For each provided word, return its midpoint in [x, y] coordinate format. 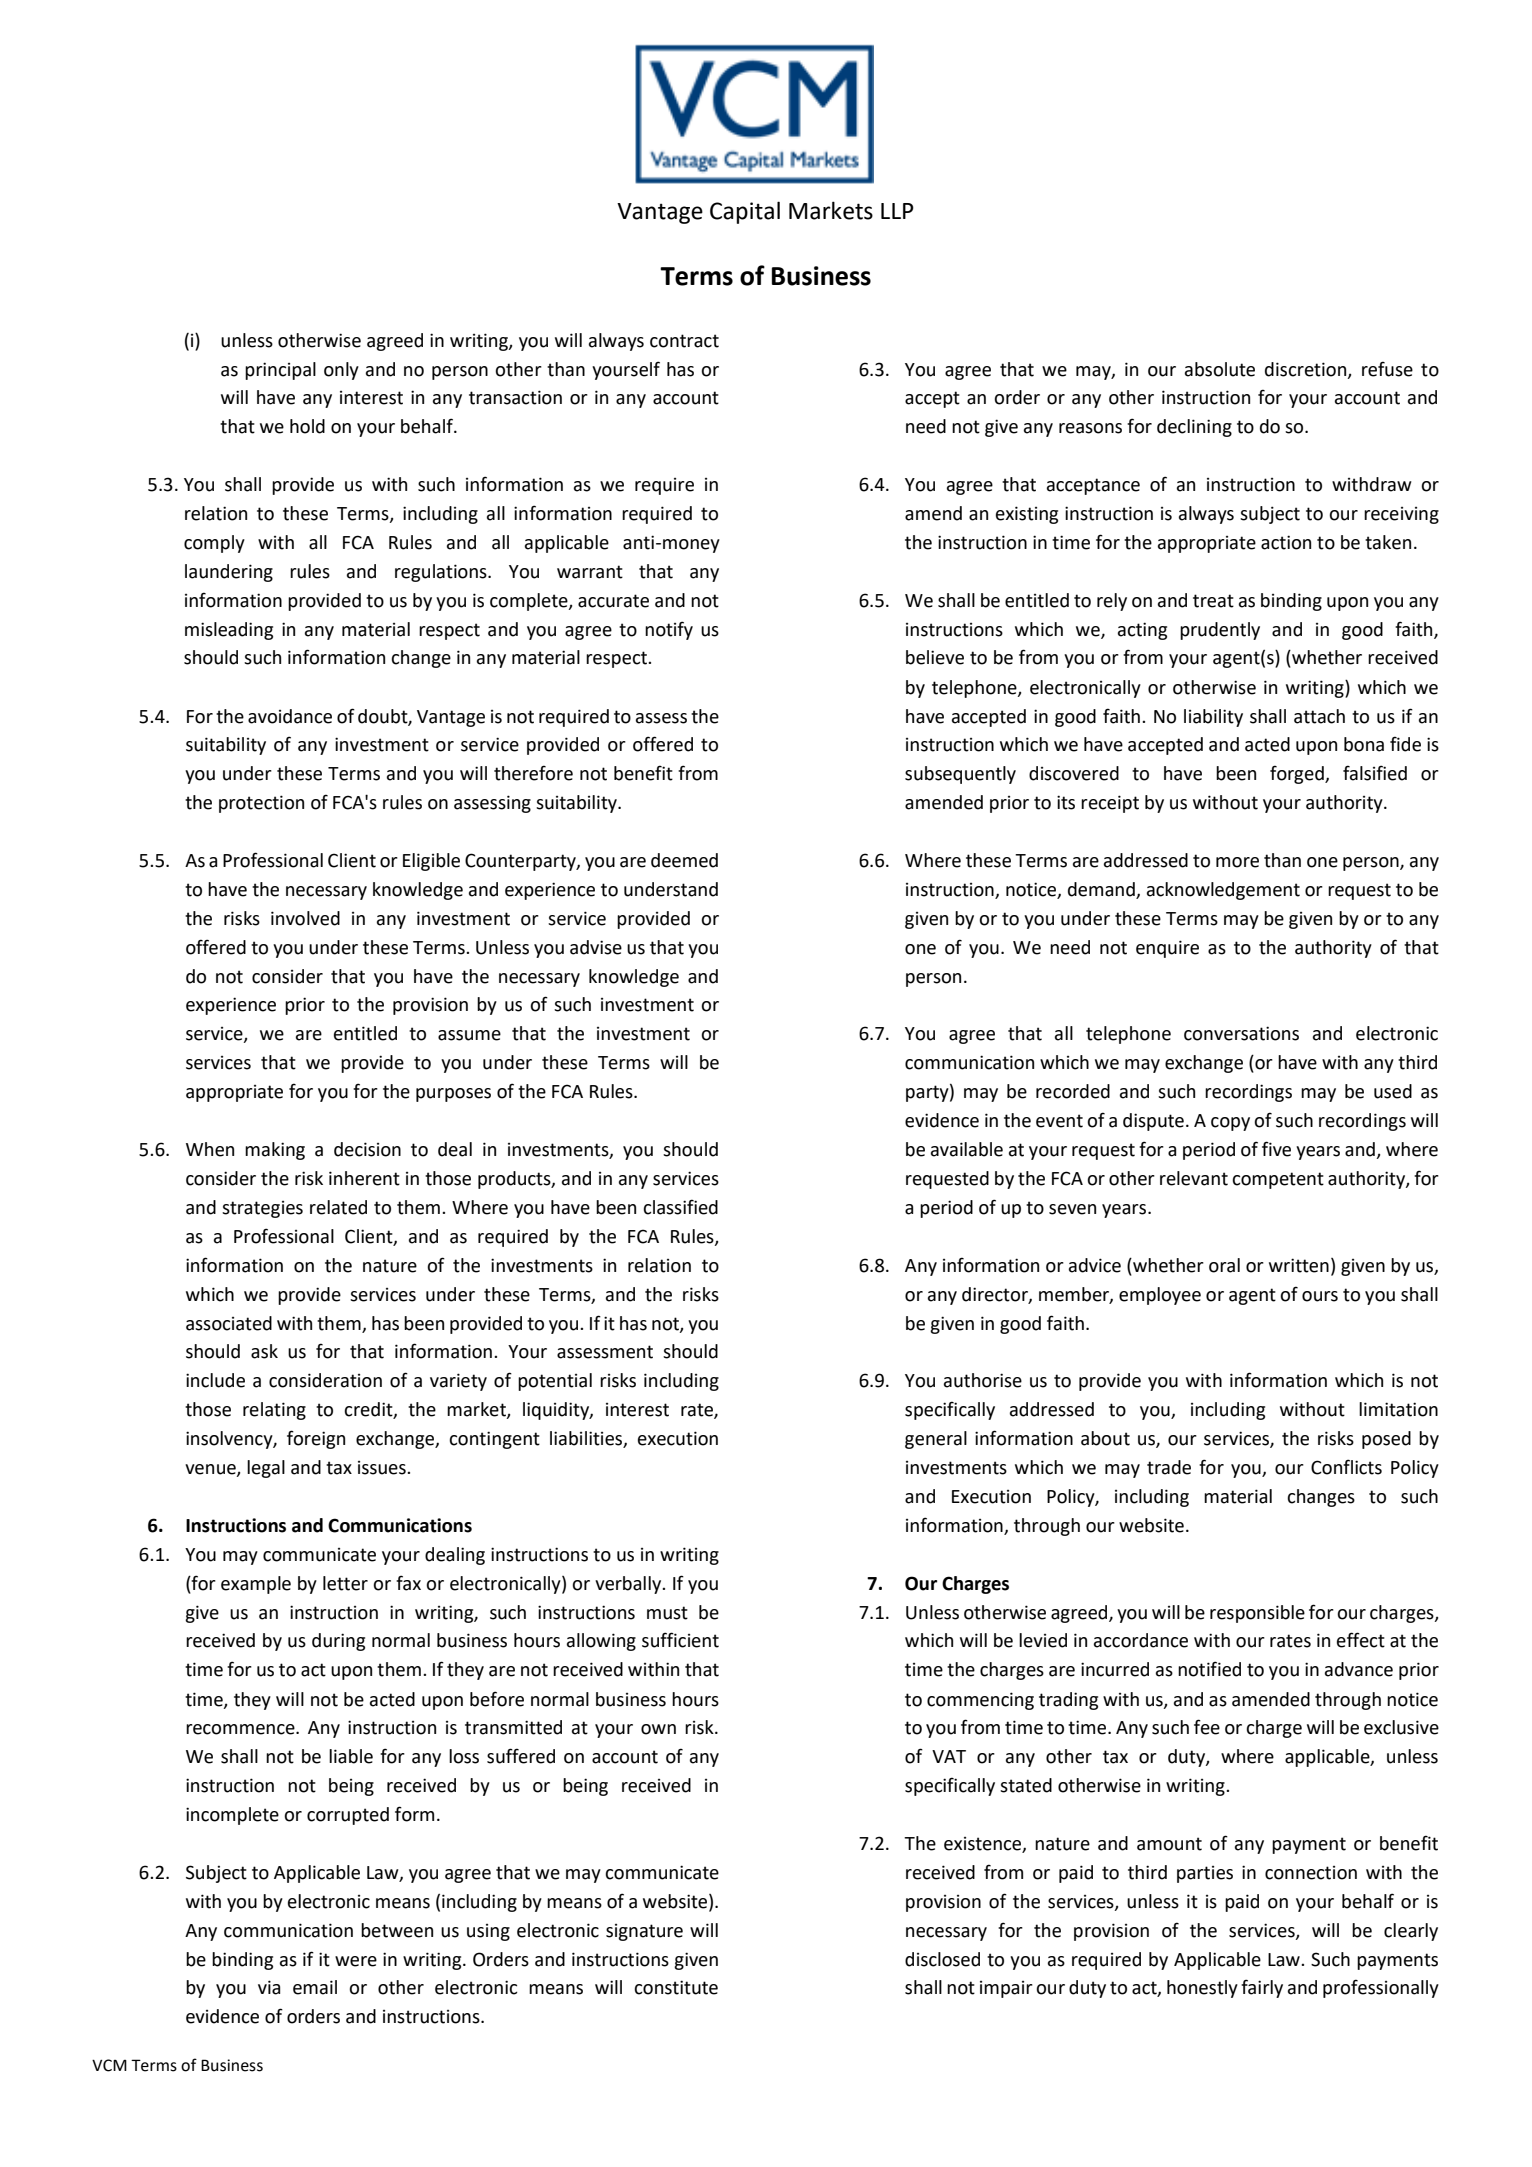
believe [935, 657]
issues [383, 1468]
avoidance [290, 716]
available [967, 1149]
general [936, 1440]
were [356, 1961]
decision [367, 1149]
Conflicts [1346, 1467]
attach [1319, 716]
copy [1230, 1124]
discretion [1307, 370]
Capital [745, 212]
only [341, 371]
